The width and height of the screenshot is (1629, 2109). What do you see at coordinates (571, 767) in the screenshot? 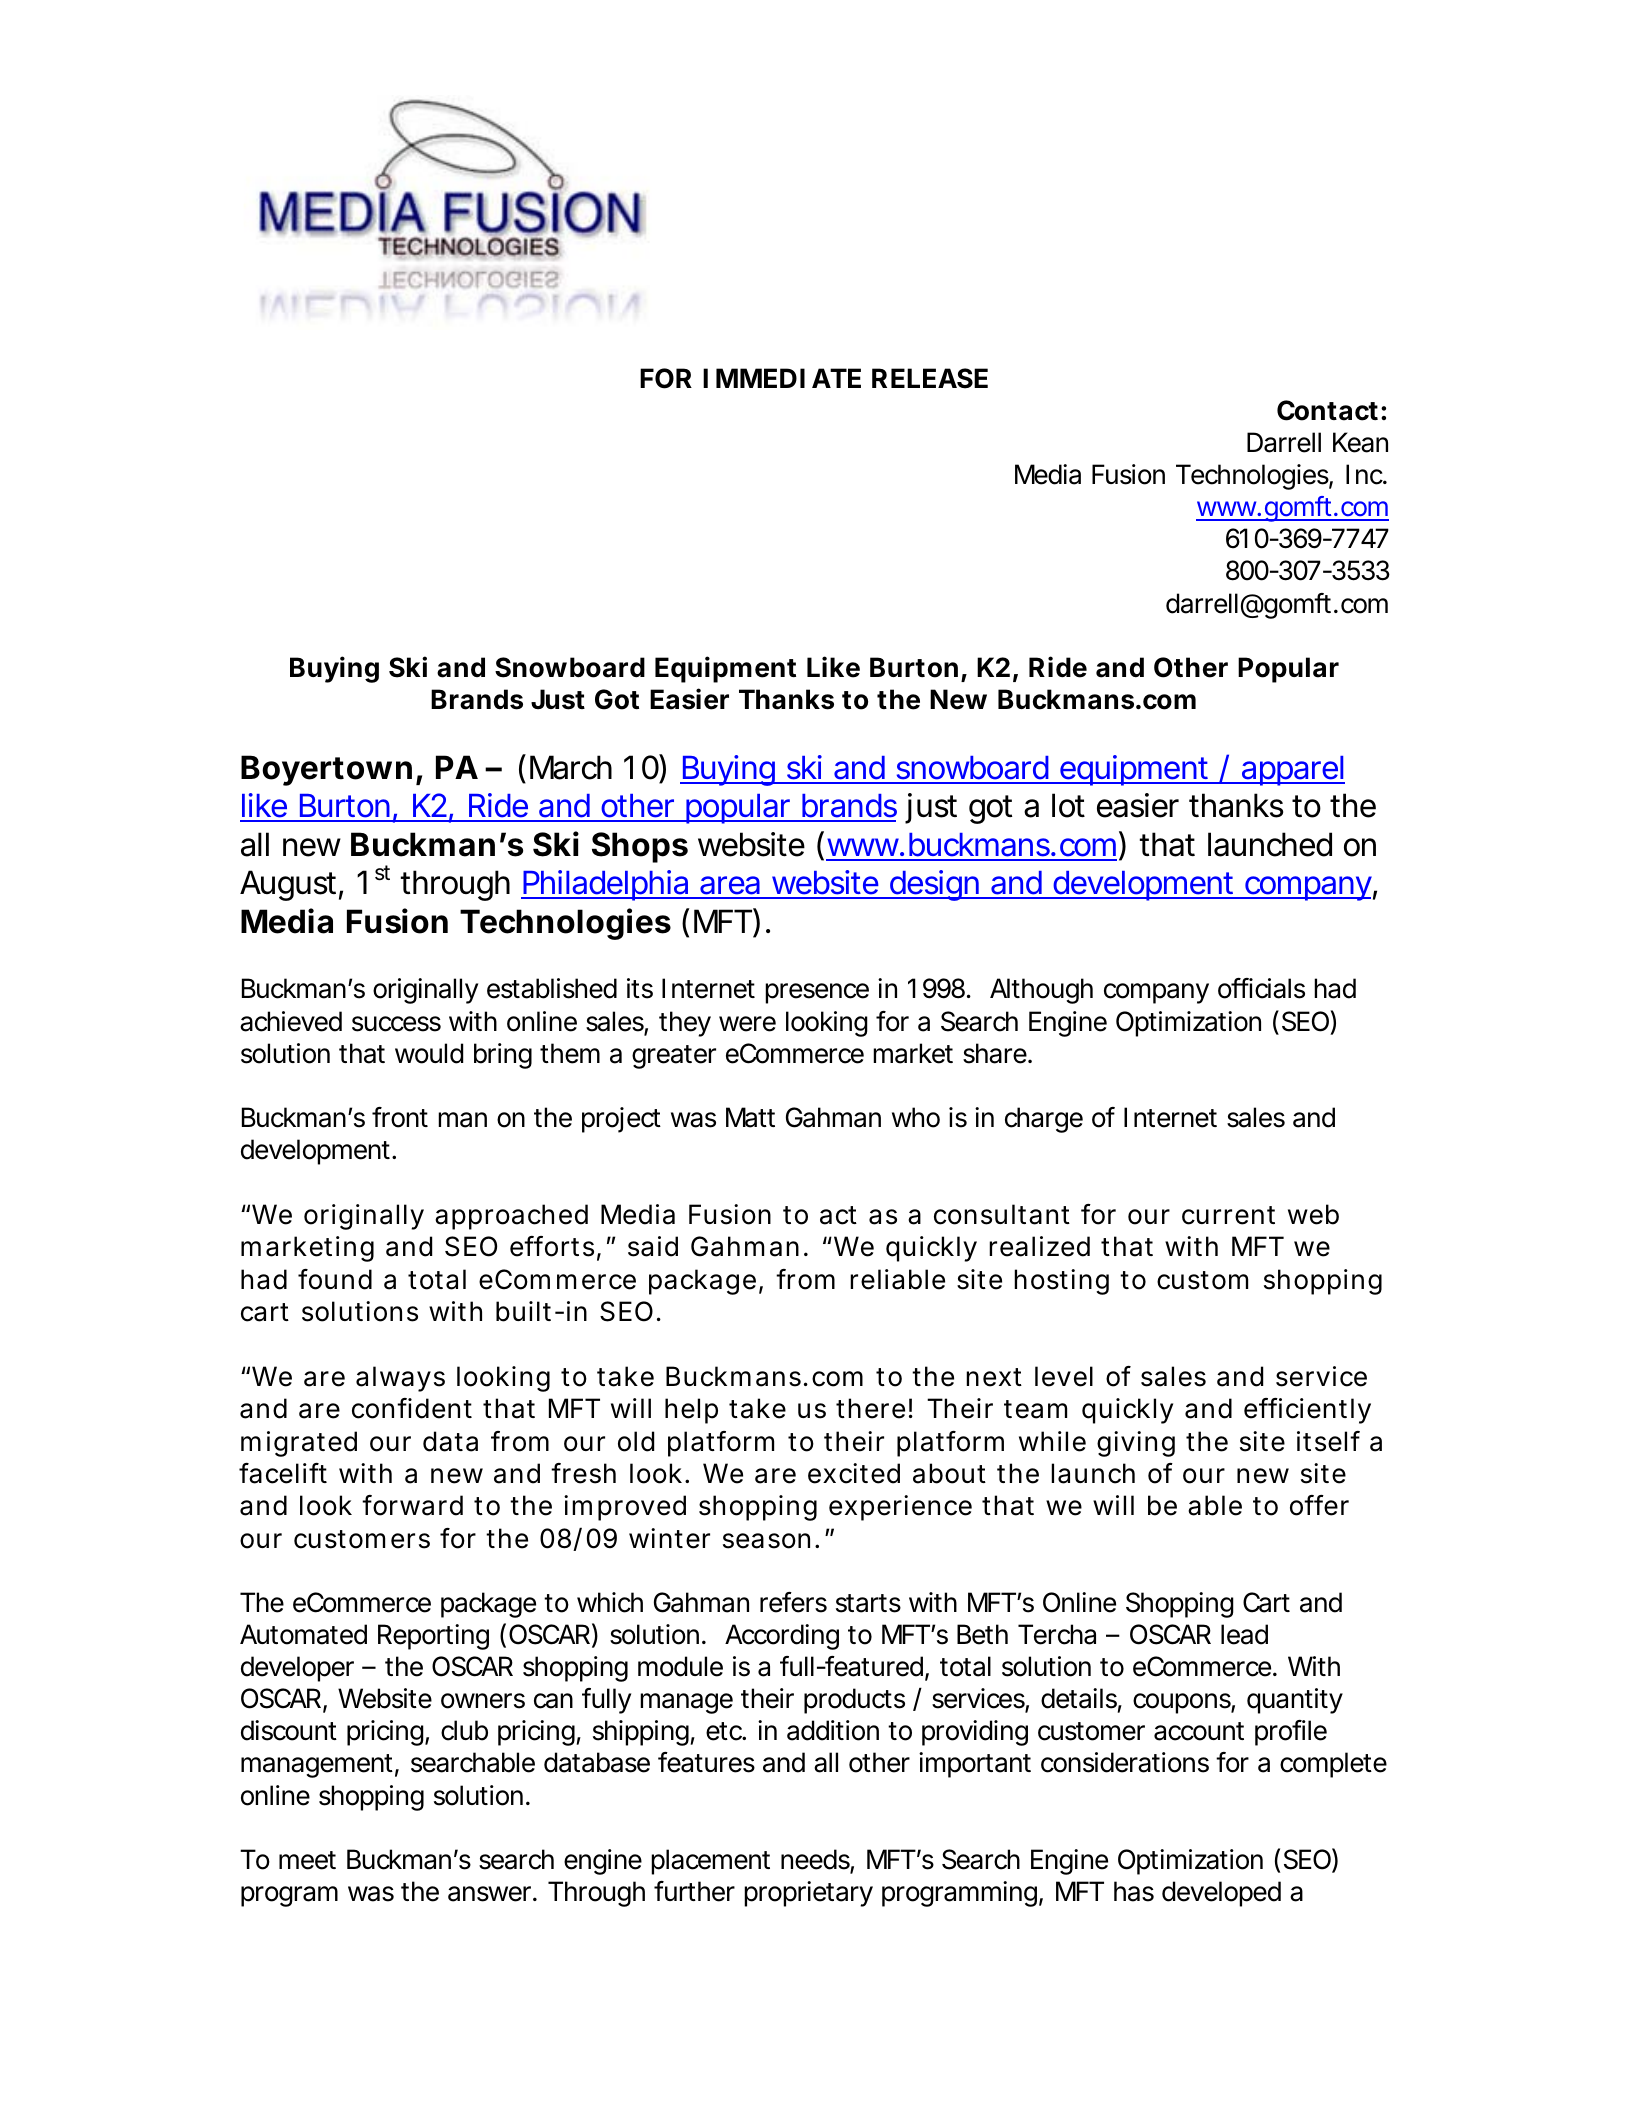
I see `March` at bounding box center [571, 767].
